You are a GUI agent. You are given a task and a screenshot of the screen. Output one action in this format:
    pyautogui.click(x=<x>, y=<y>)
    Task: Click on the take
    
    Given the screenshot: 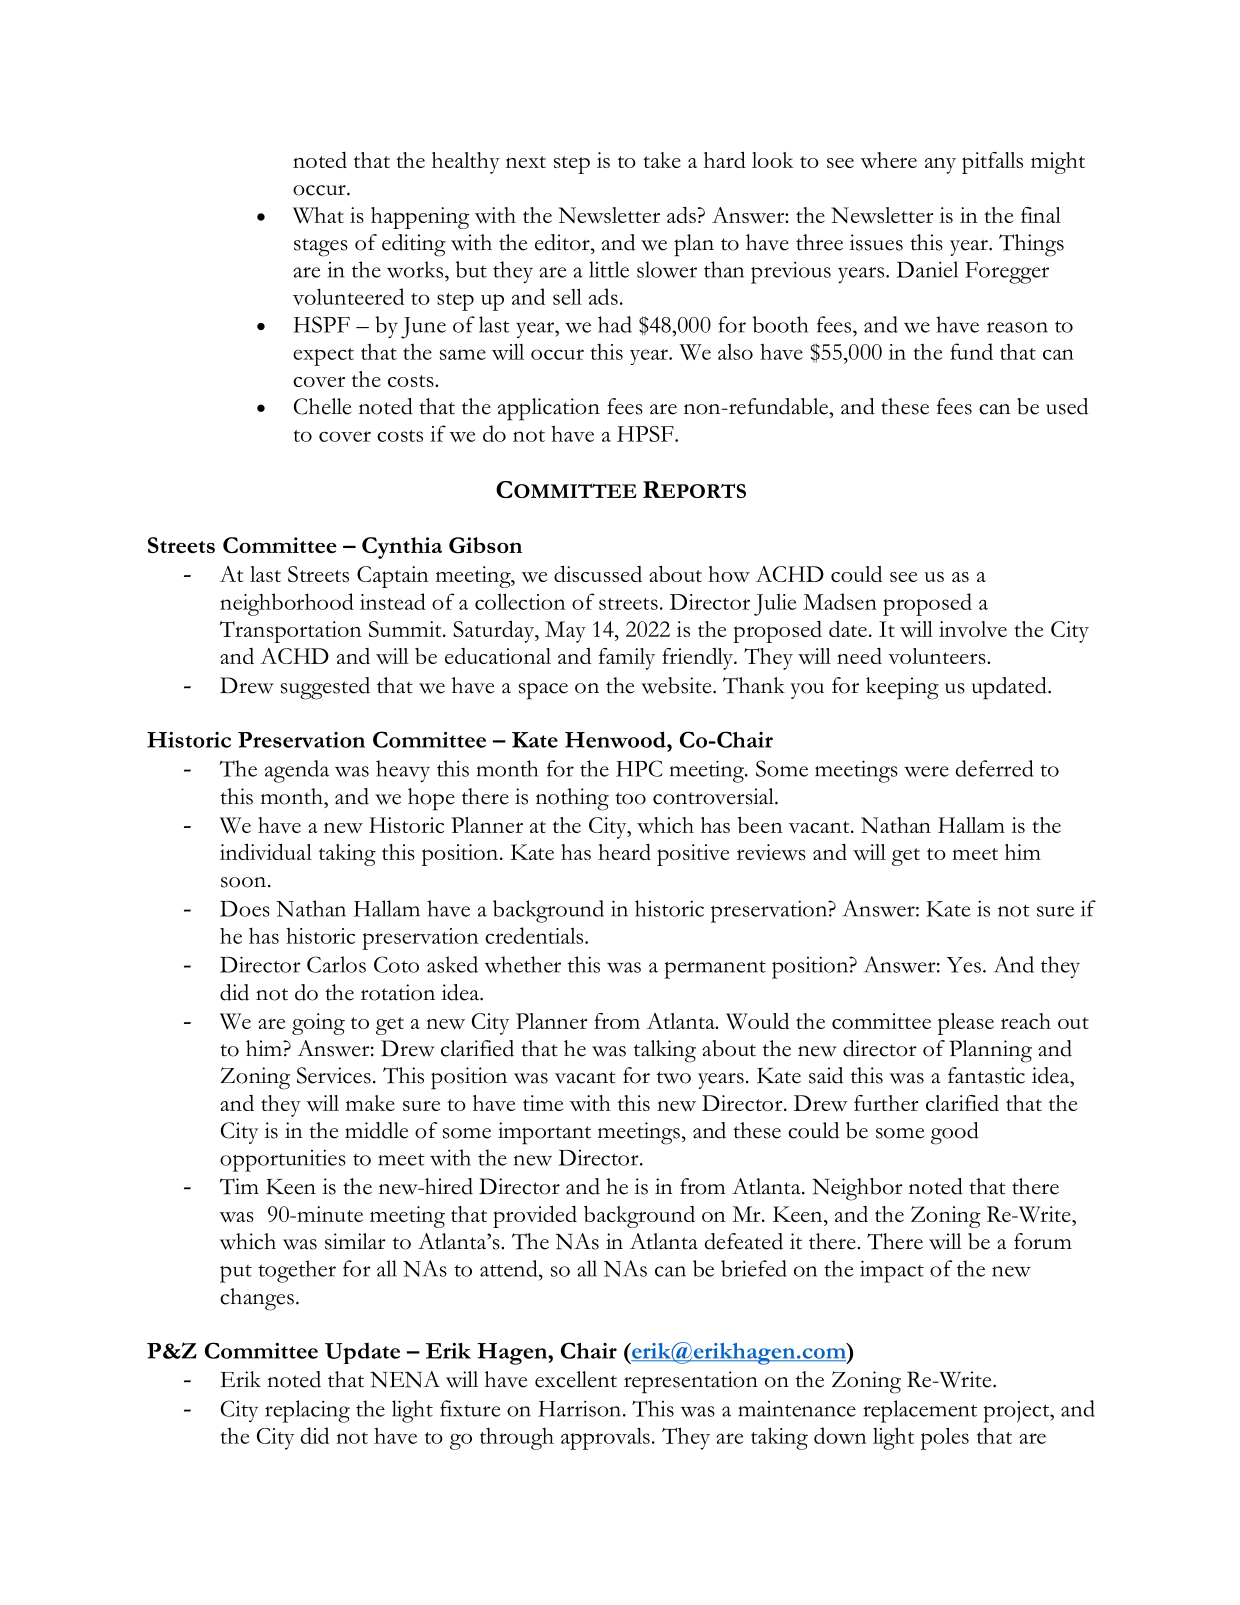 What is the action you would take?
    pyautogui.click(x=662, y=160)
